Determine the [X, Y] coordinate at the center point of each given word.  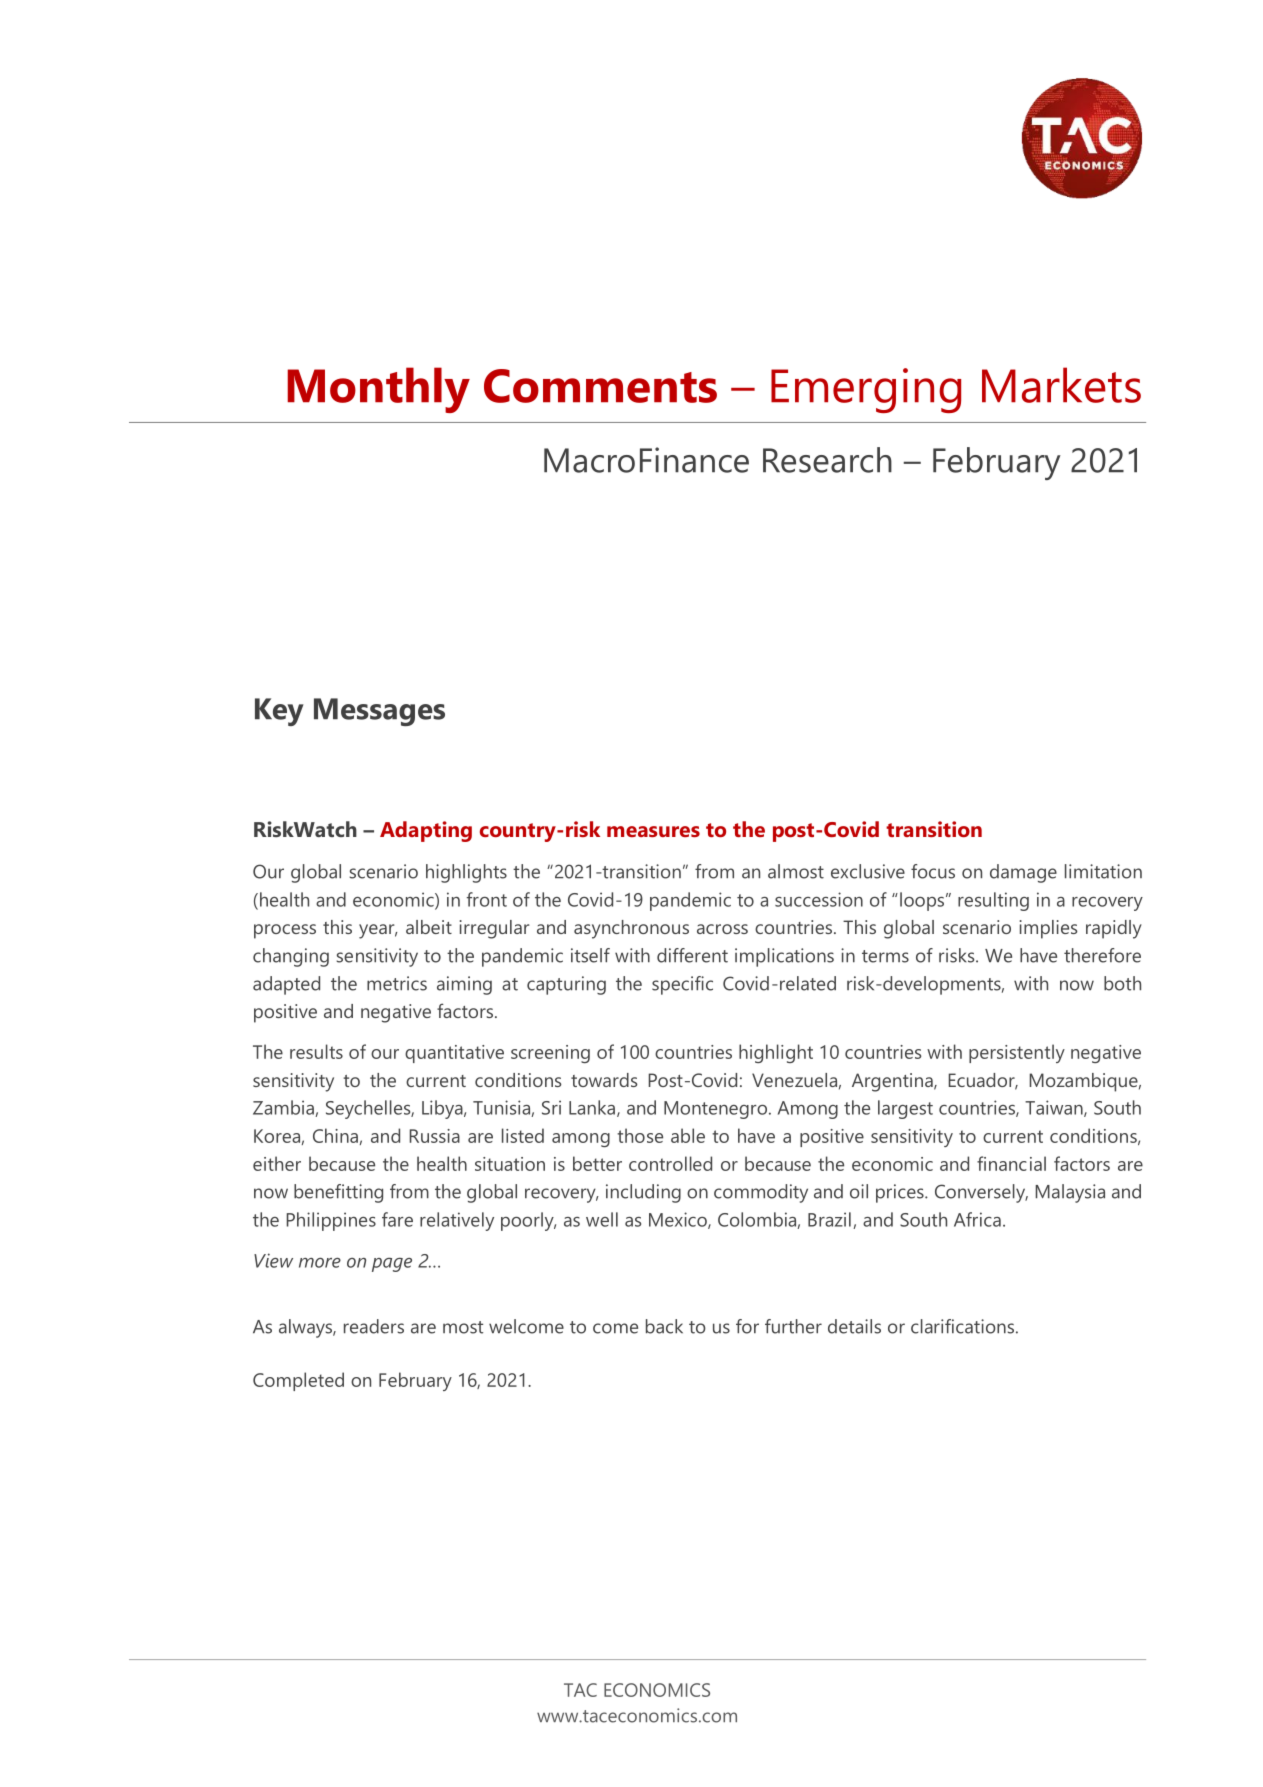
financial [1011, 1163]
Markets [1061, 385]
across [722, 929]
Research [827, 460]
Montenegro [715, 1110]
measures [653, 831]
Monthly [378, 390]
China [335, 1135]
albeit [429, 927]
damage [1023, 873]
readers [374, 1326]
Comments [600, 386]
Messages [379, 712]
